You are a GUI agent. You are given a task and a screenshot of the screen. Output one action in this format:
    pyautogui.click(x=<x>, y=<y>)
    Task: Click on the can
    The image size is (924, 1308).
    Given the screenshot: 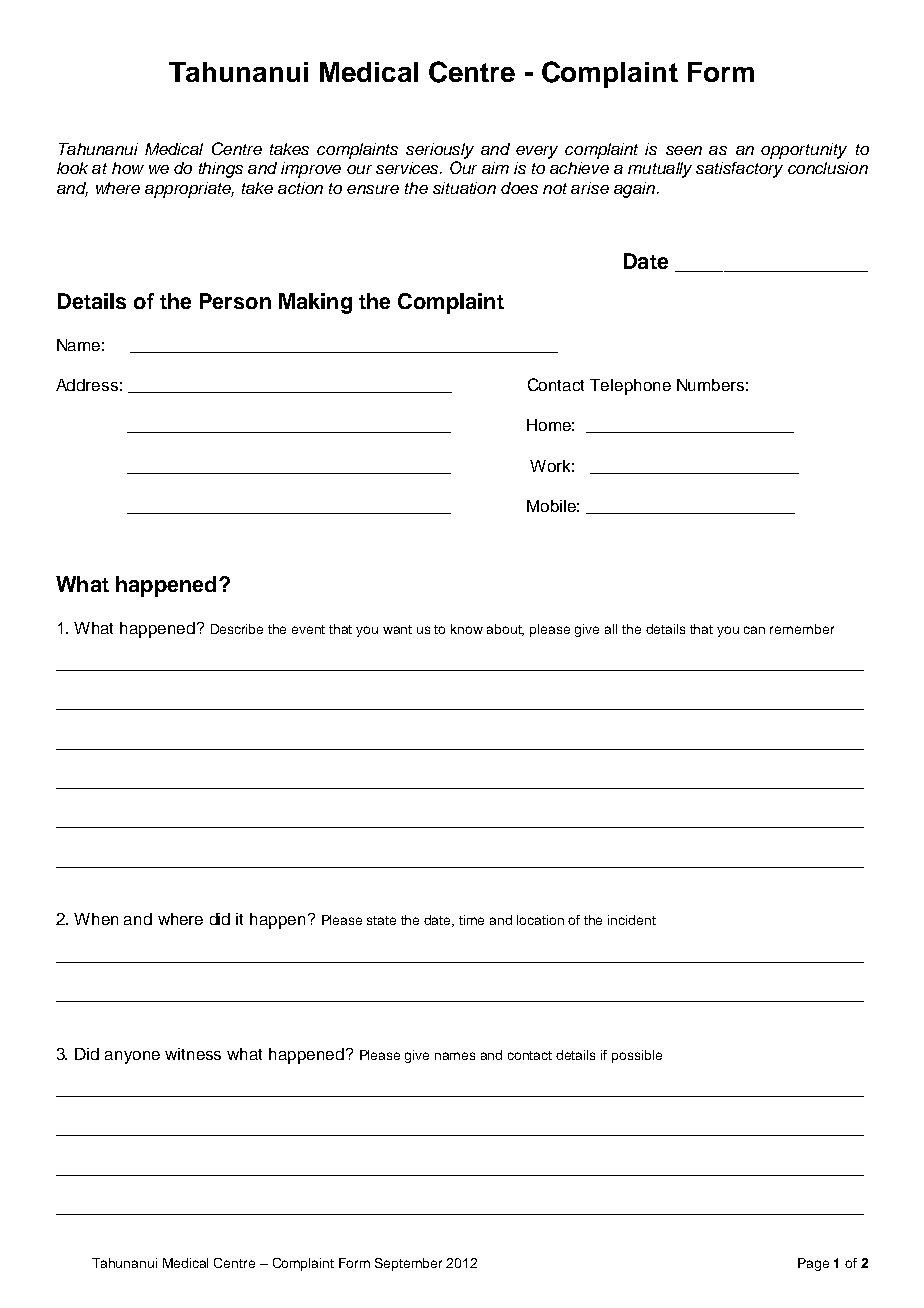 What is the action you would take?
    pyautogui.click(x=754, y=630)
